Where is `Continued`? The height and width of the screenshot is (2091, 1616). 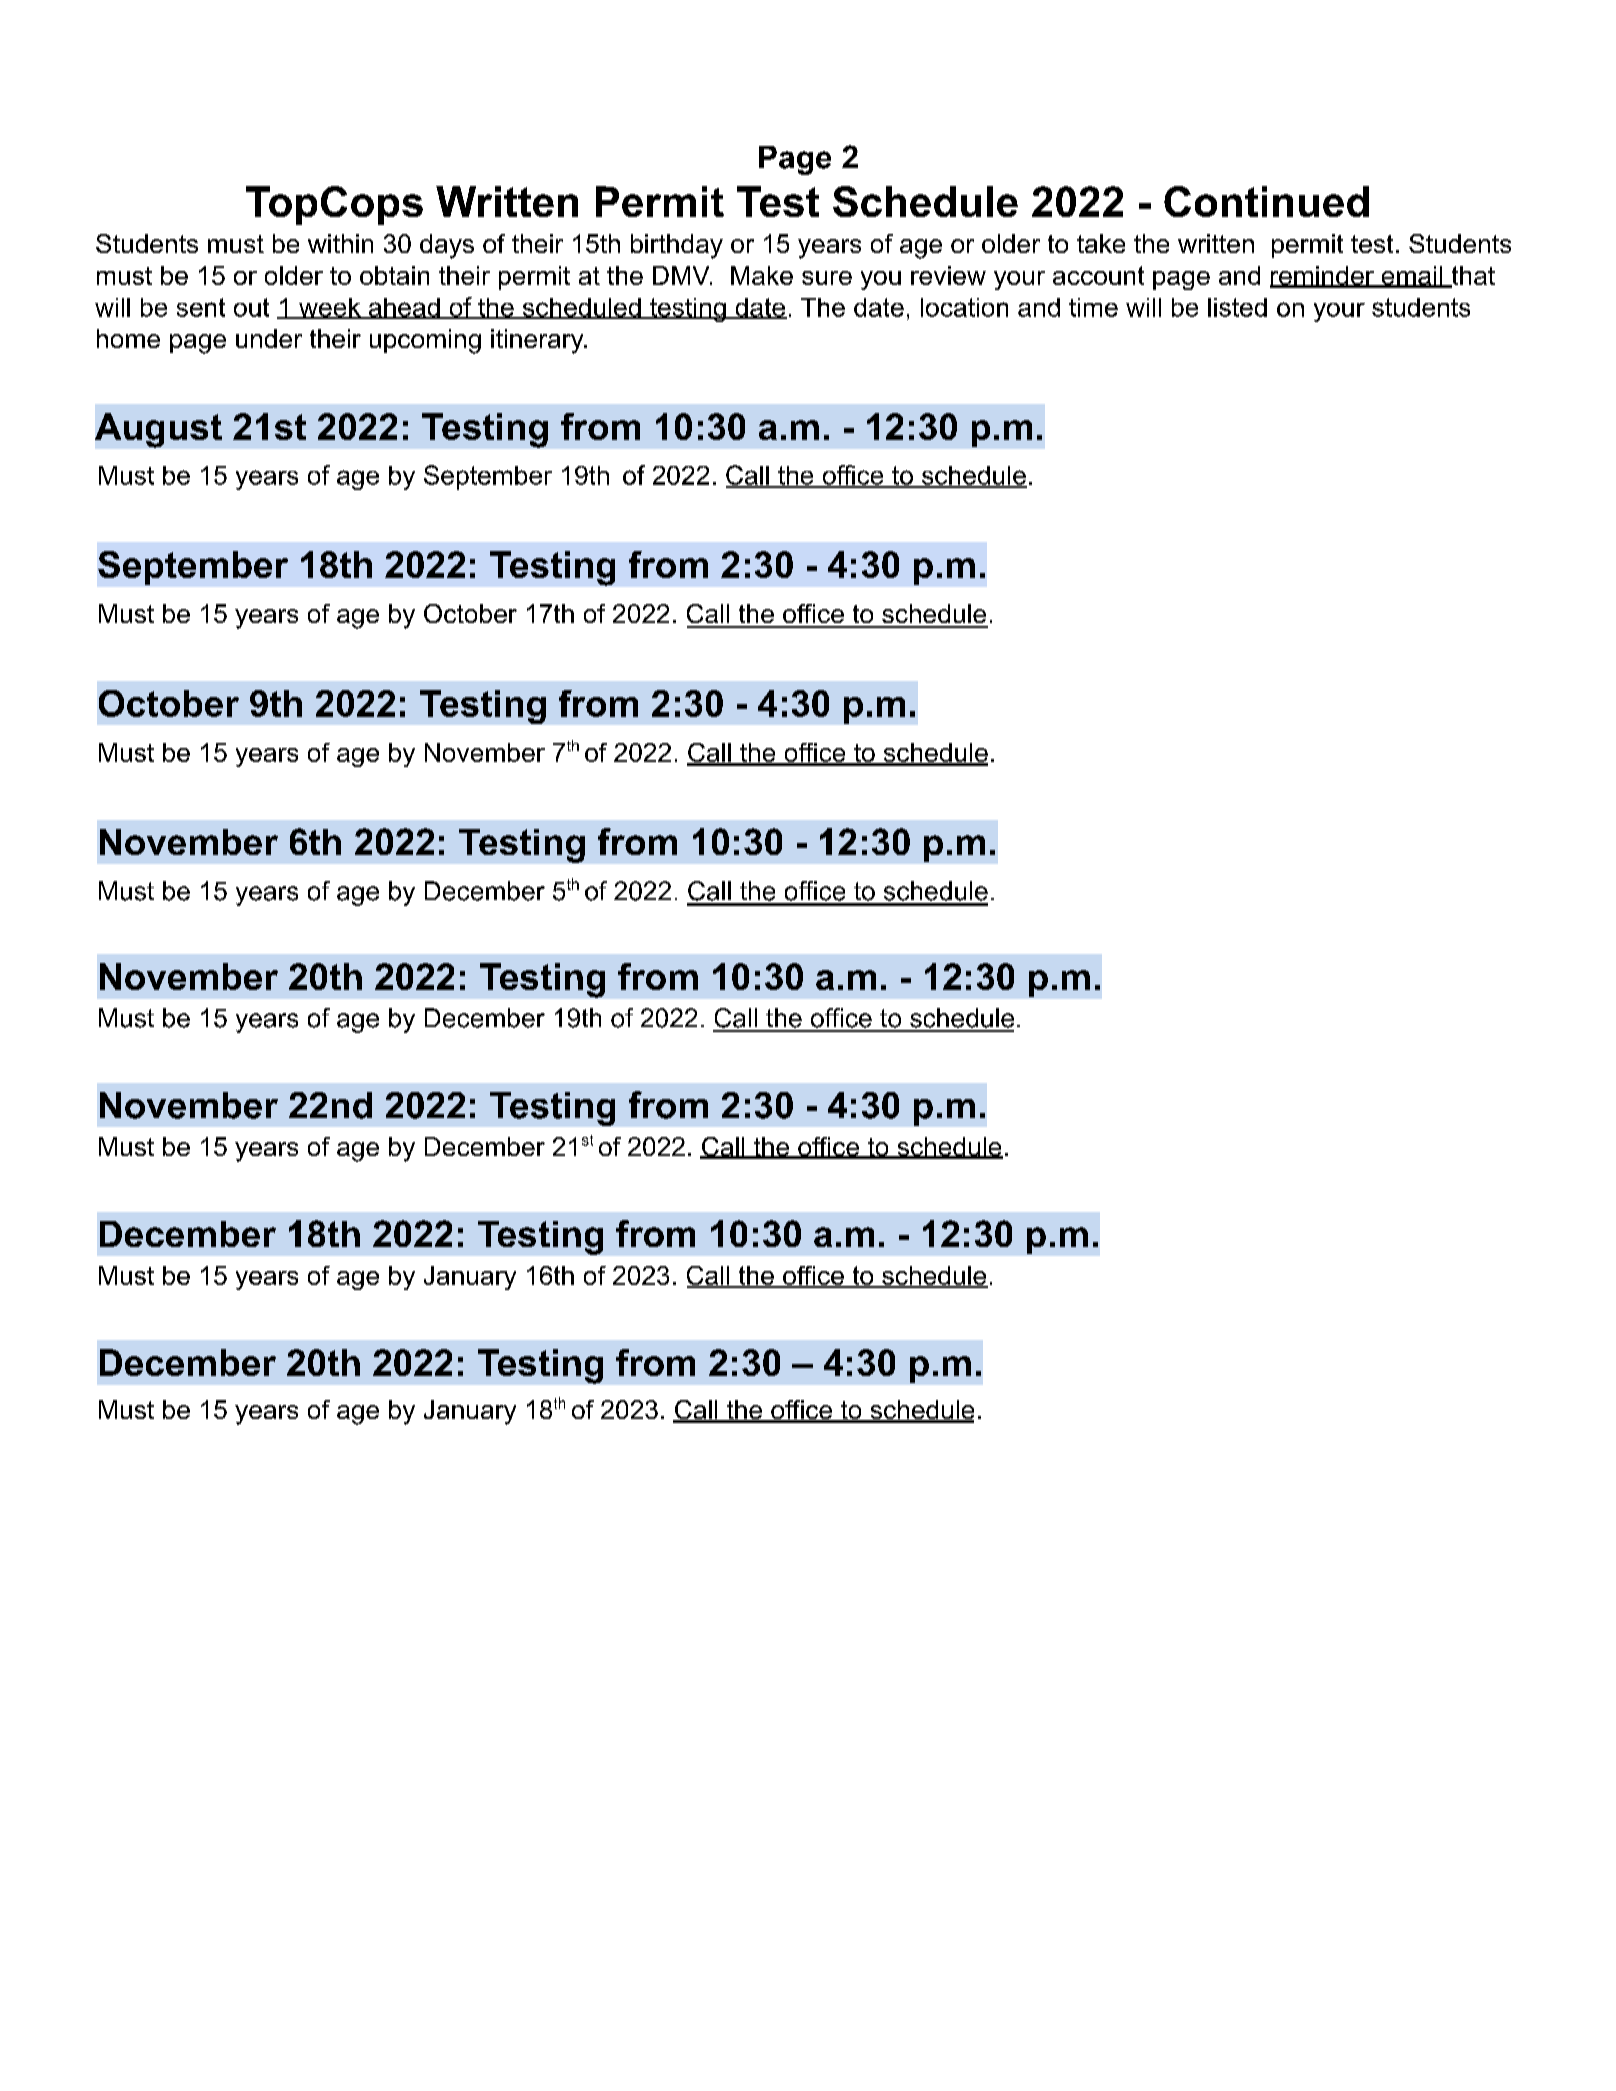 Continued is located at coordinates (1266, 201).
